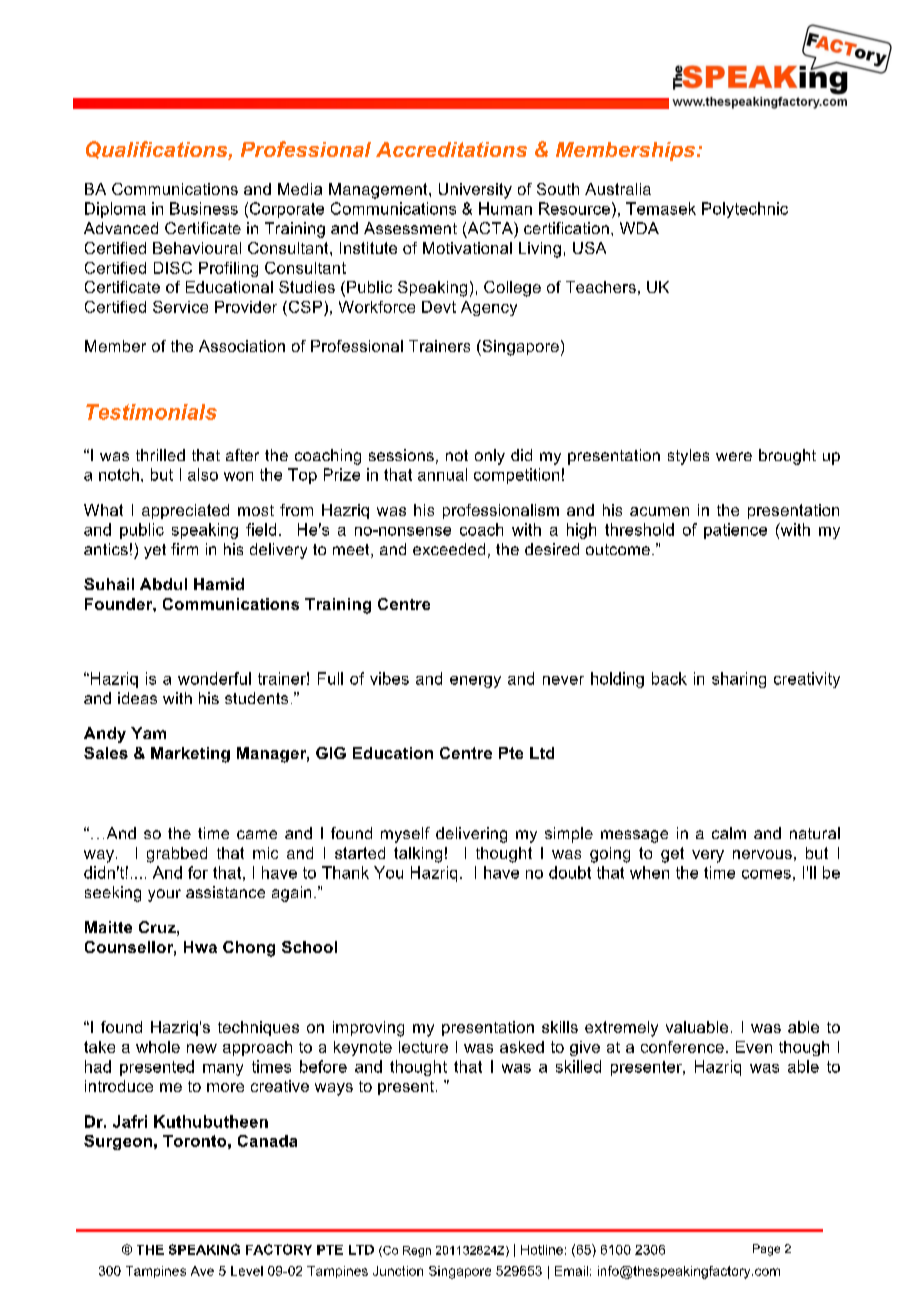  Describe the element at coordinates (247, 1271) in the screenshot. I see `Level` at that location.
